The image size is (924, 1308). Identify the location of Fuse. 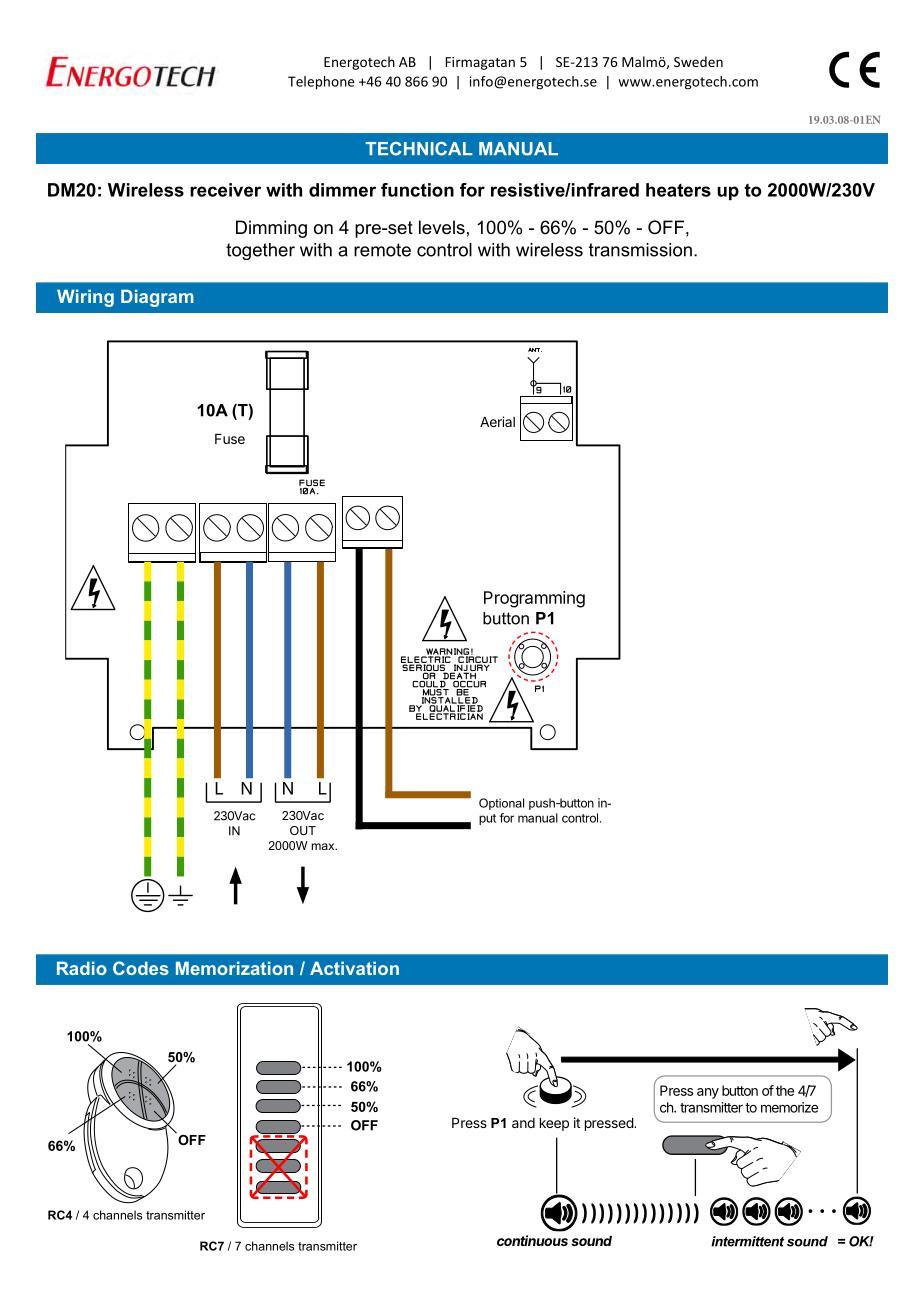
(230, 439).
